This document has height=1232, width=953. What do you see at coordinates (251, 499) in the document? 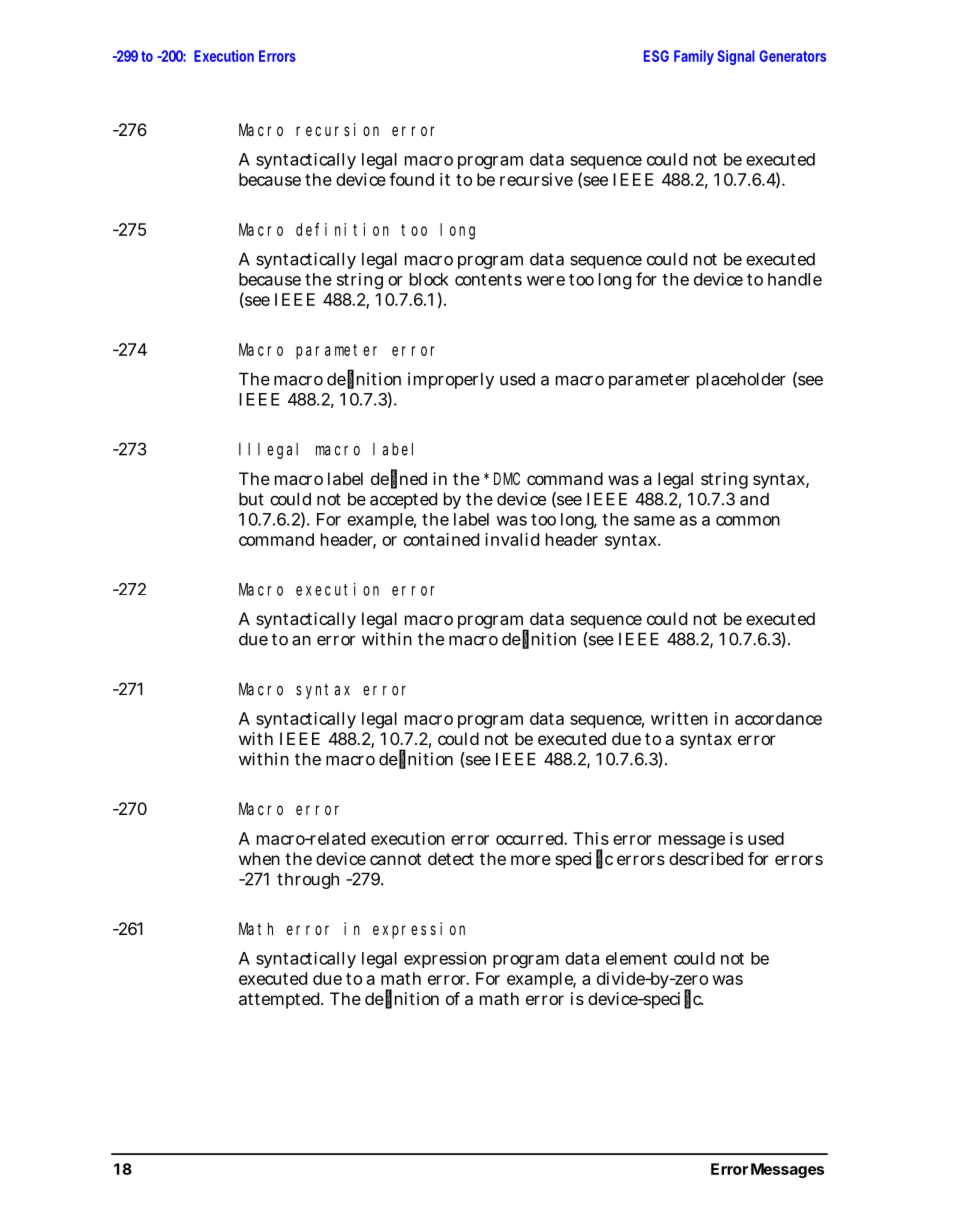
I see `but` at bounding box center [251, 499].
